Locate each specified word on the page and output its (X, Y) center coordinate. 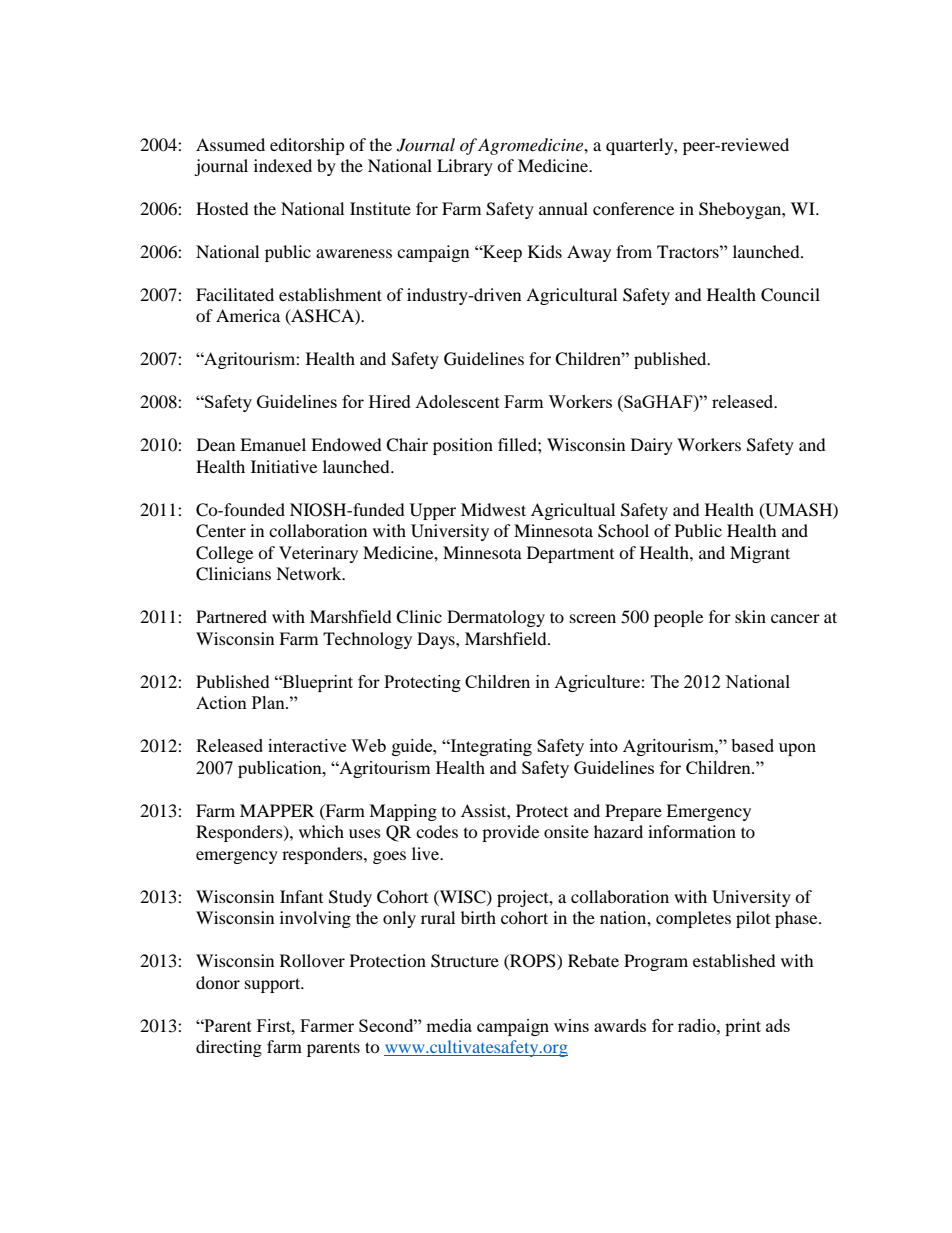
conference (633, 208)
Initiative (284, 466)
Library (465, 167)
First (275, 1025)
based (752, 745)
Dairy (652, 446)
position (463, 446)
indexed (283, 165)
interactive (307, 745)
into (604, 745)
